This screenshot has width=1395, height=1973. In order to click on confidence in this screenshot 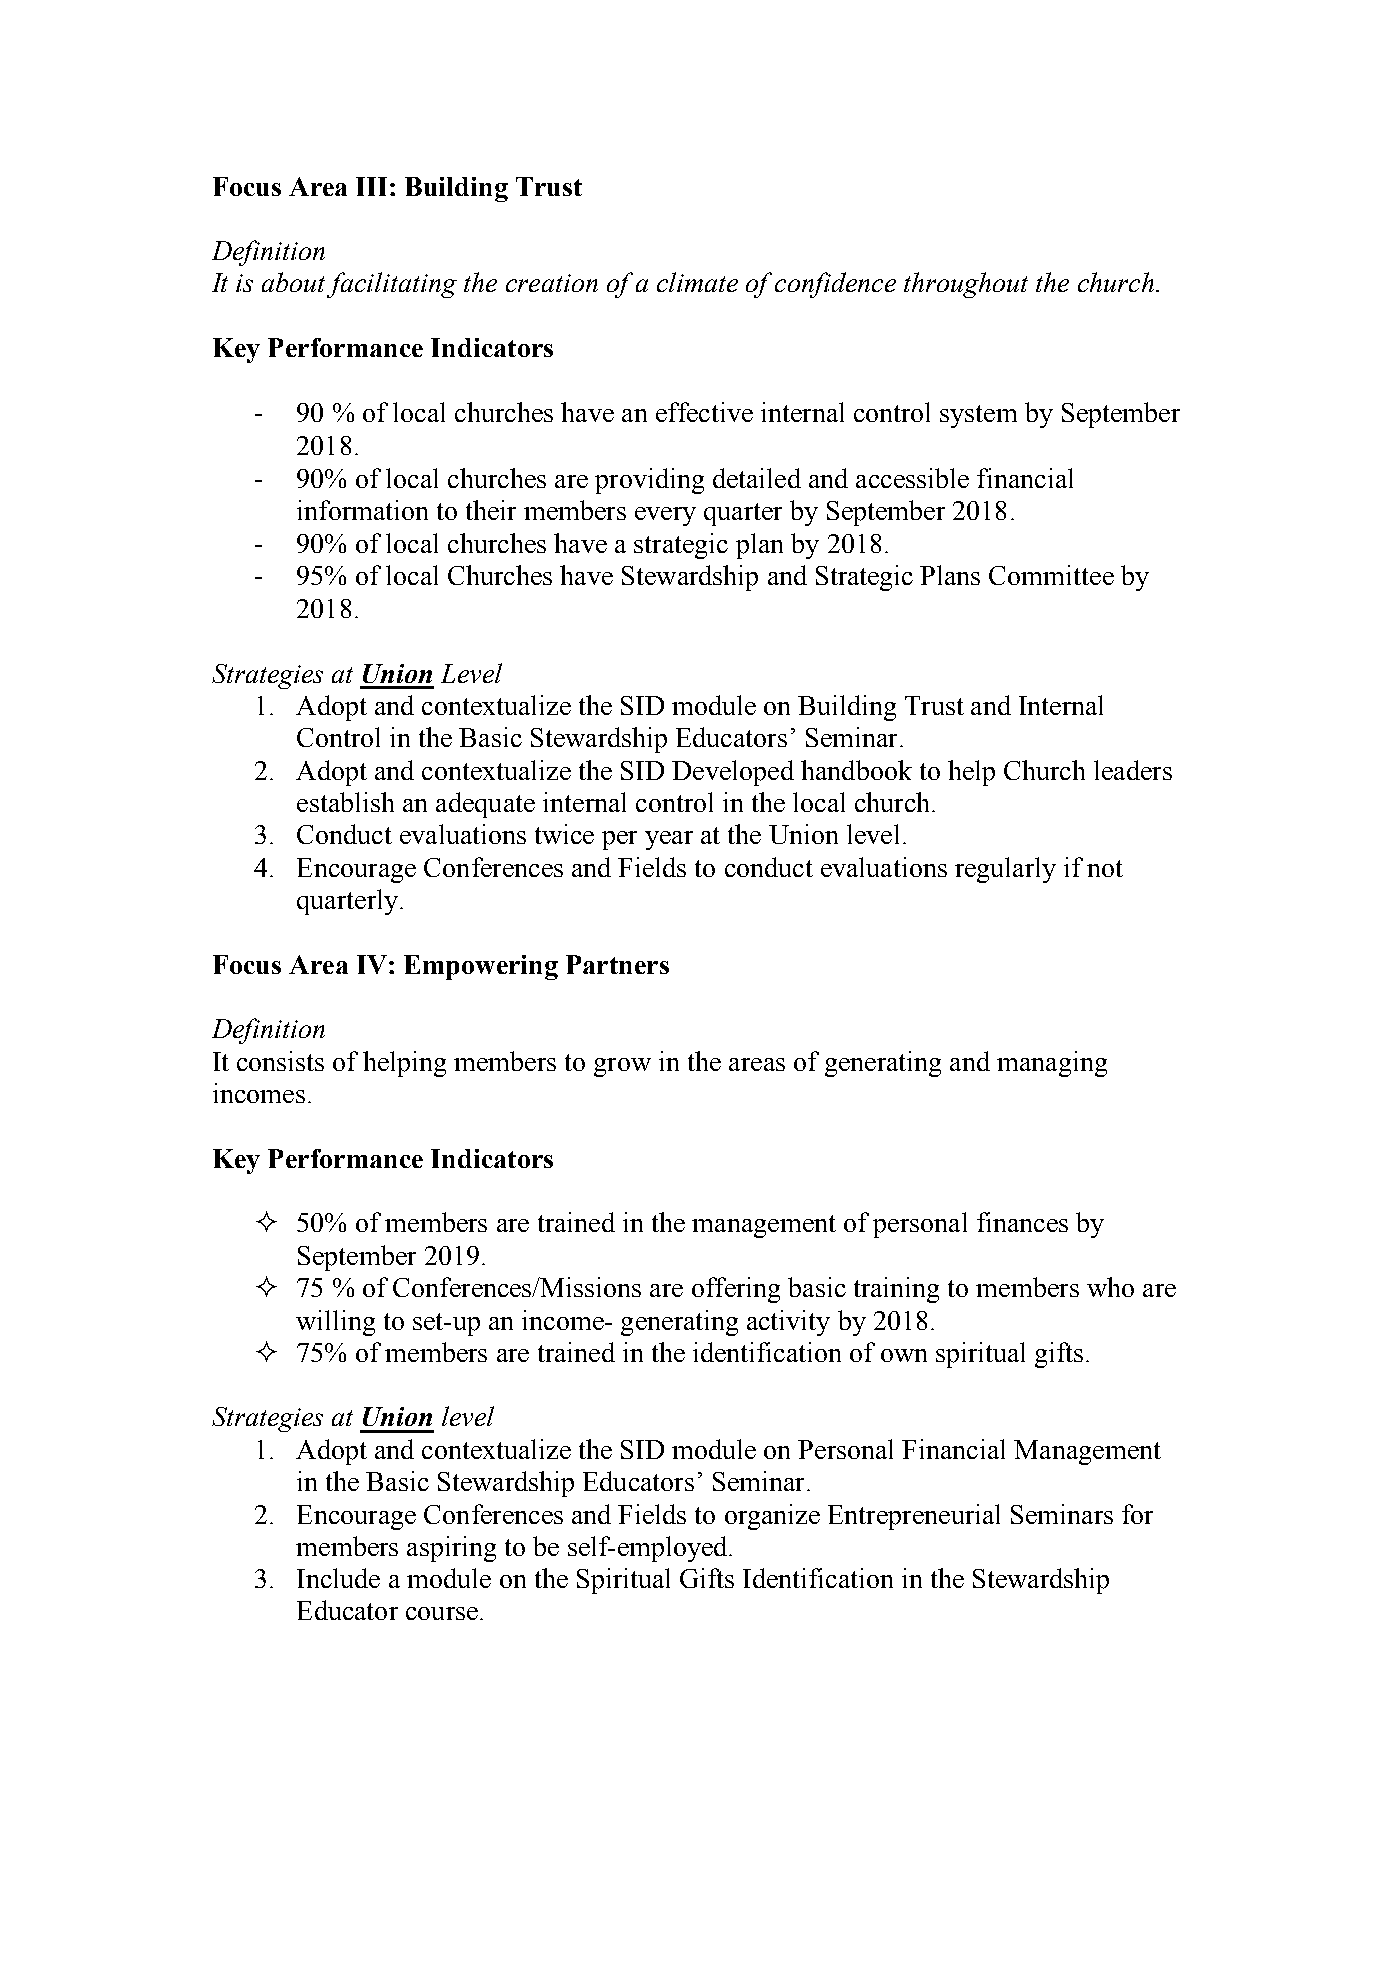, I will do `click(835, 285)`.
